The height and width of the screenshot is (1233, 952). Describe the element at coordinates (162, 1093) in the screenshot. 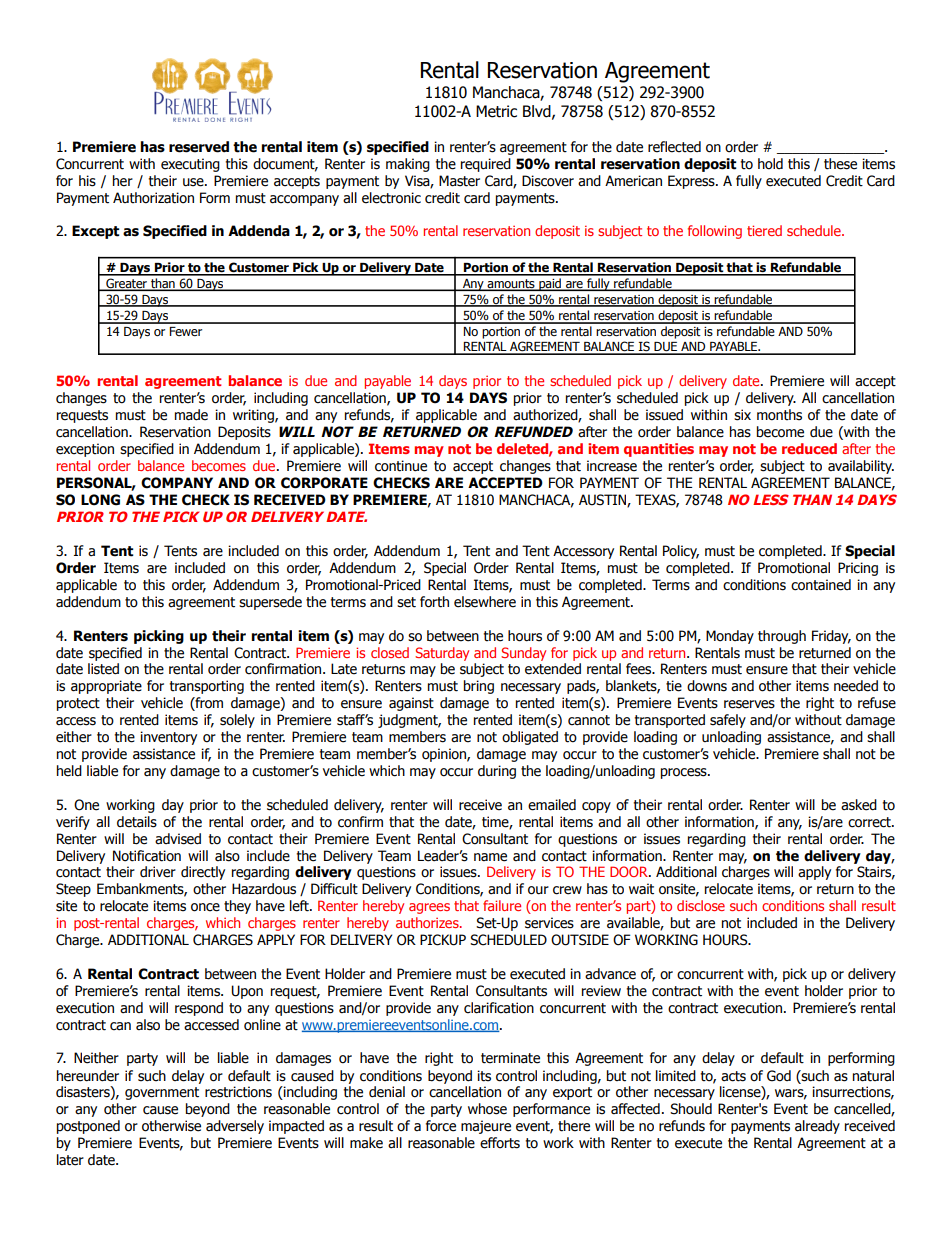

I see `government` at that location.
